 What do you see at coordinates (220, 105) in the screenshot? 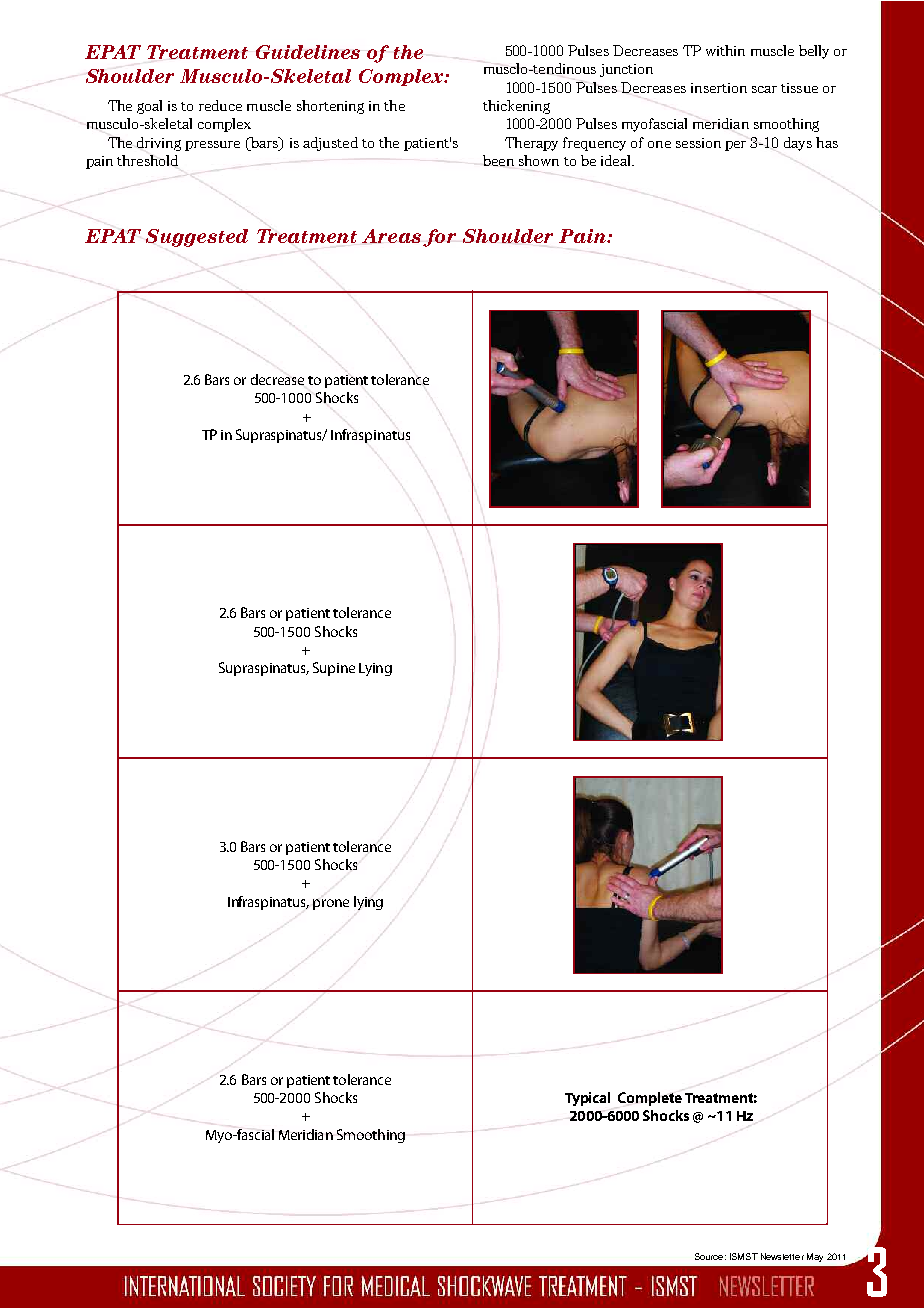
I see `reduce` at bounding box center [220, 105].
